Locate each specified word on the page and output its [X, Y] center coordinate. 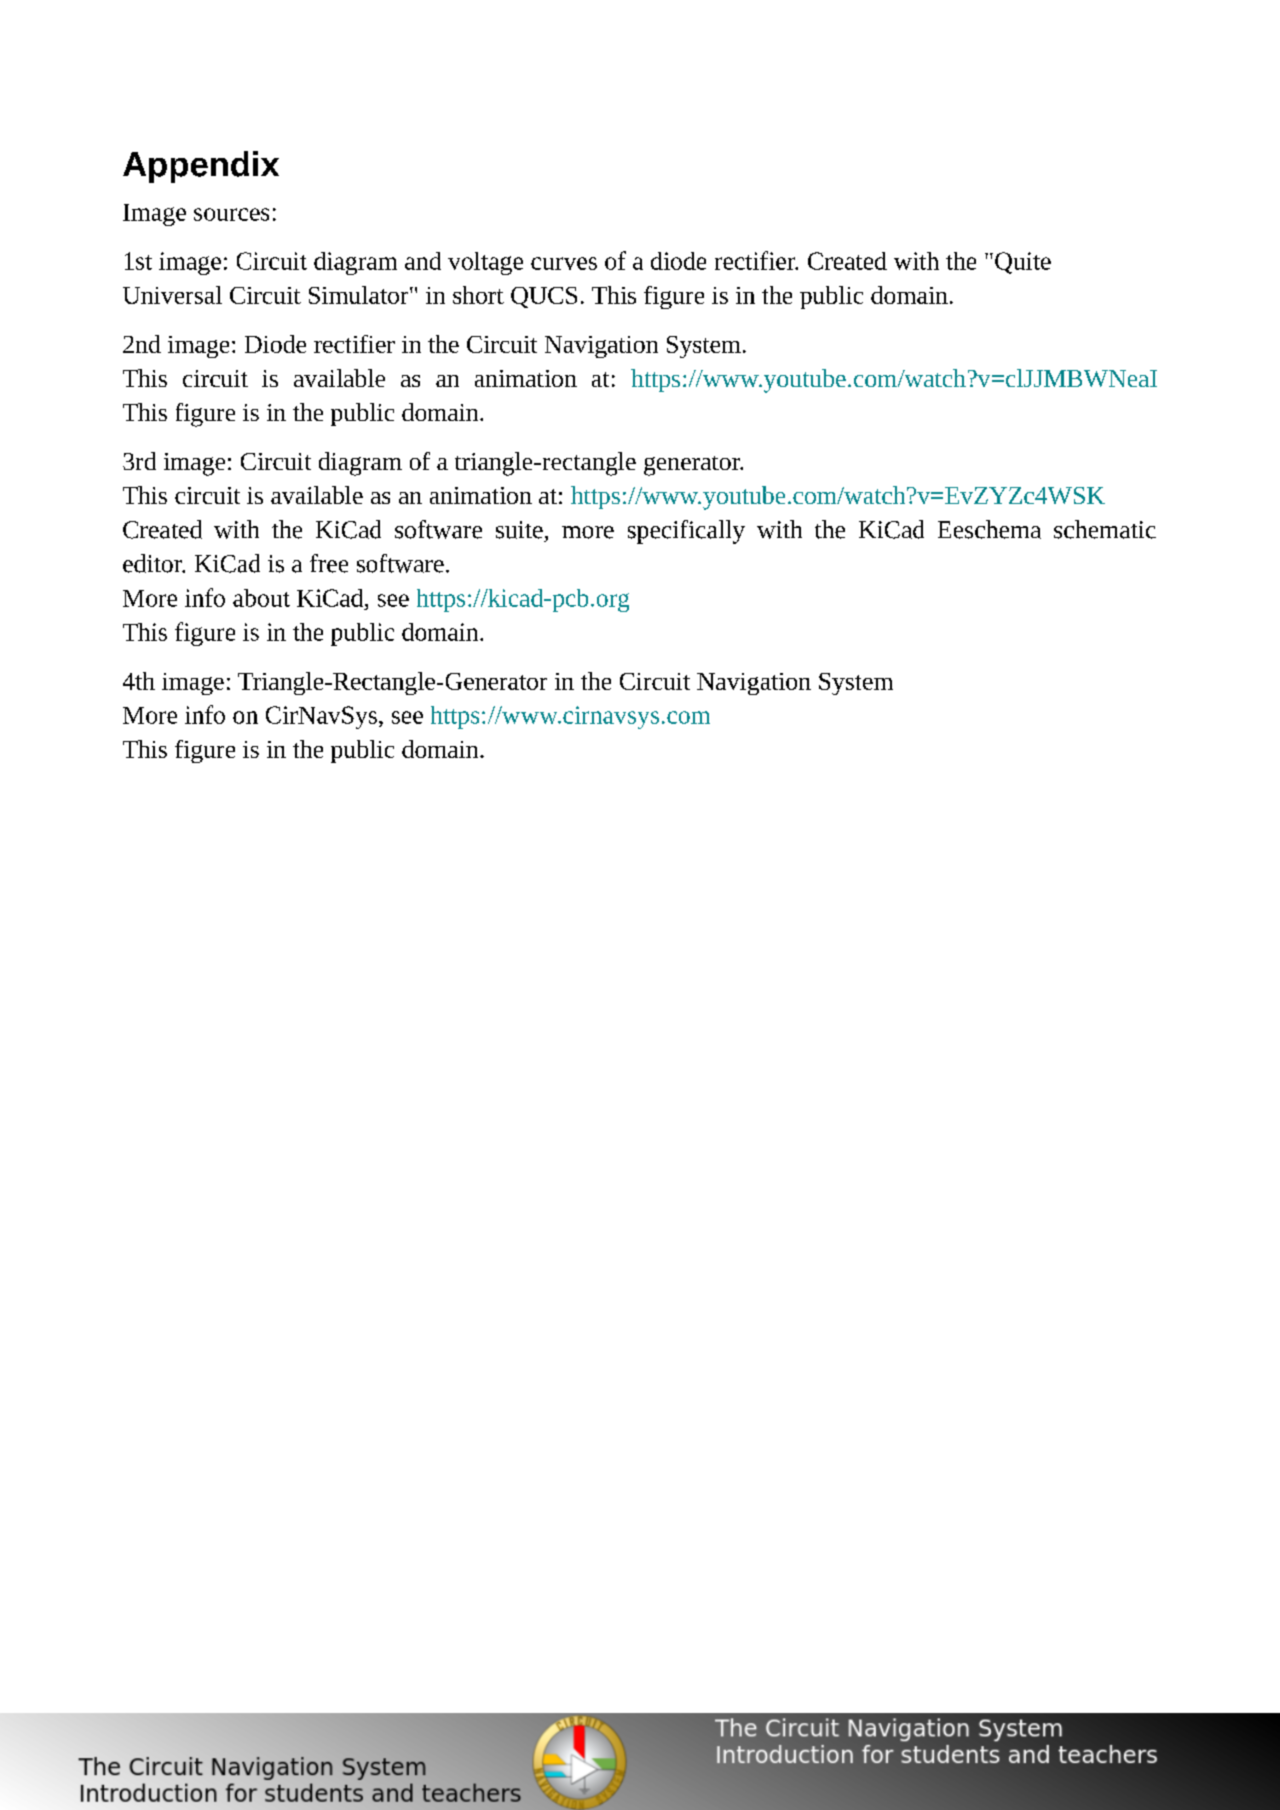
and [423, 261]
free [329, 563]
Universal [172, 295]
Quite [1023, 263]
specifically [686, 532]
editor [154, 563]
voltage [485, 263]
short [478, 295]
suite [519, 530]
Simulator [360, 295]
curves [564, 263]
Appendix [201, 167]
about [261, 598]
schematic [1105, 529]
